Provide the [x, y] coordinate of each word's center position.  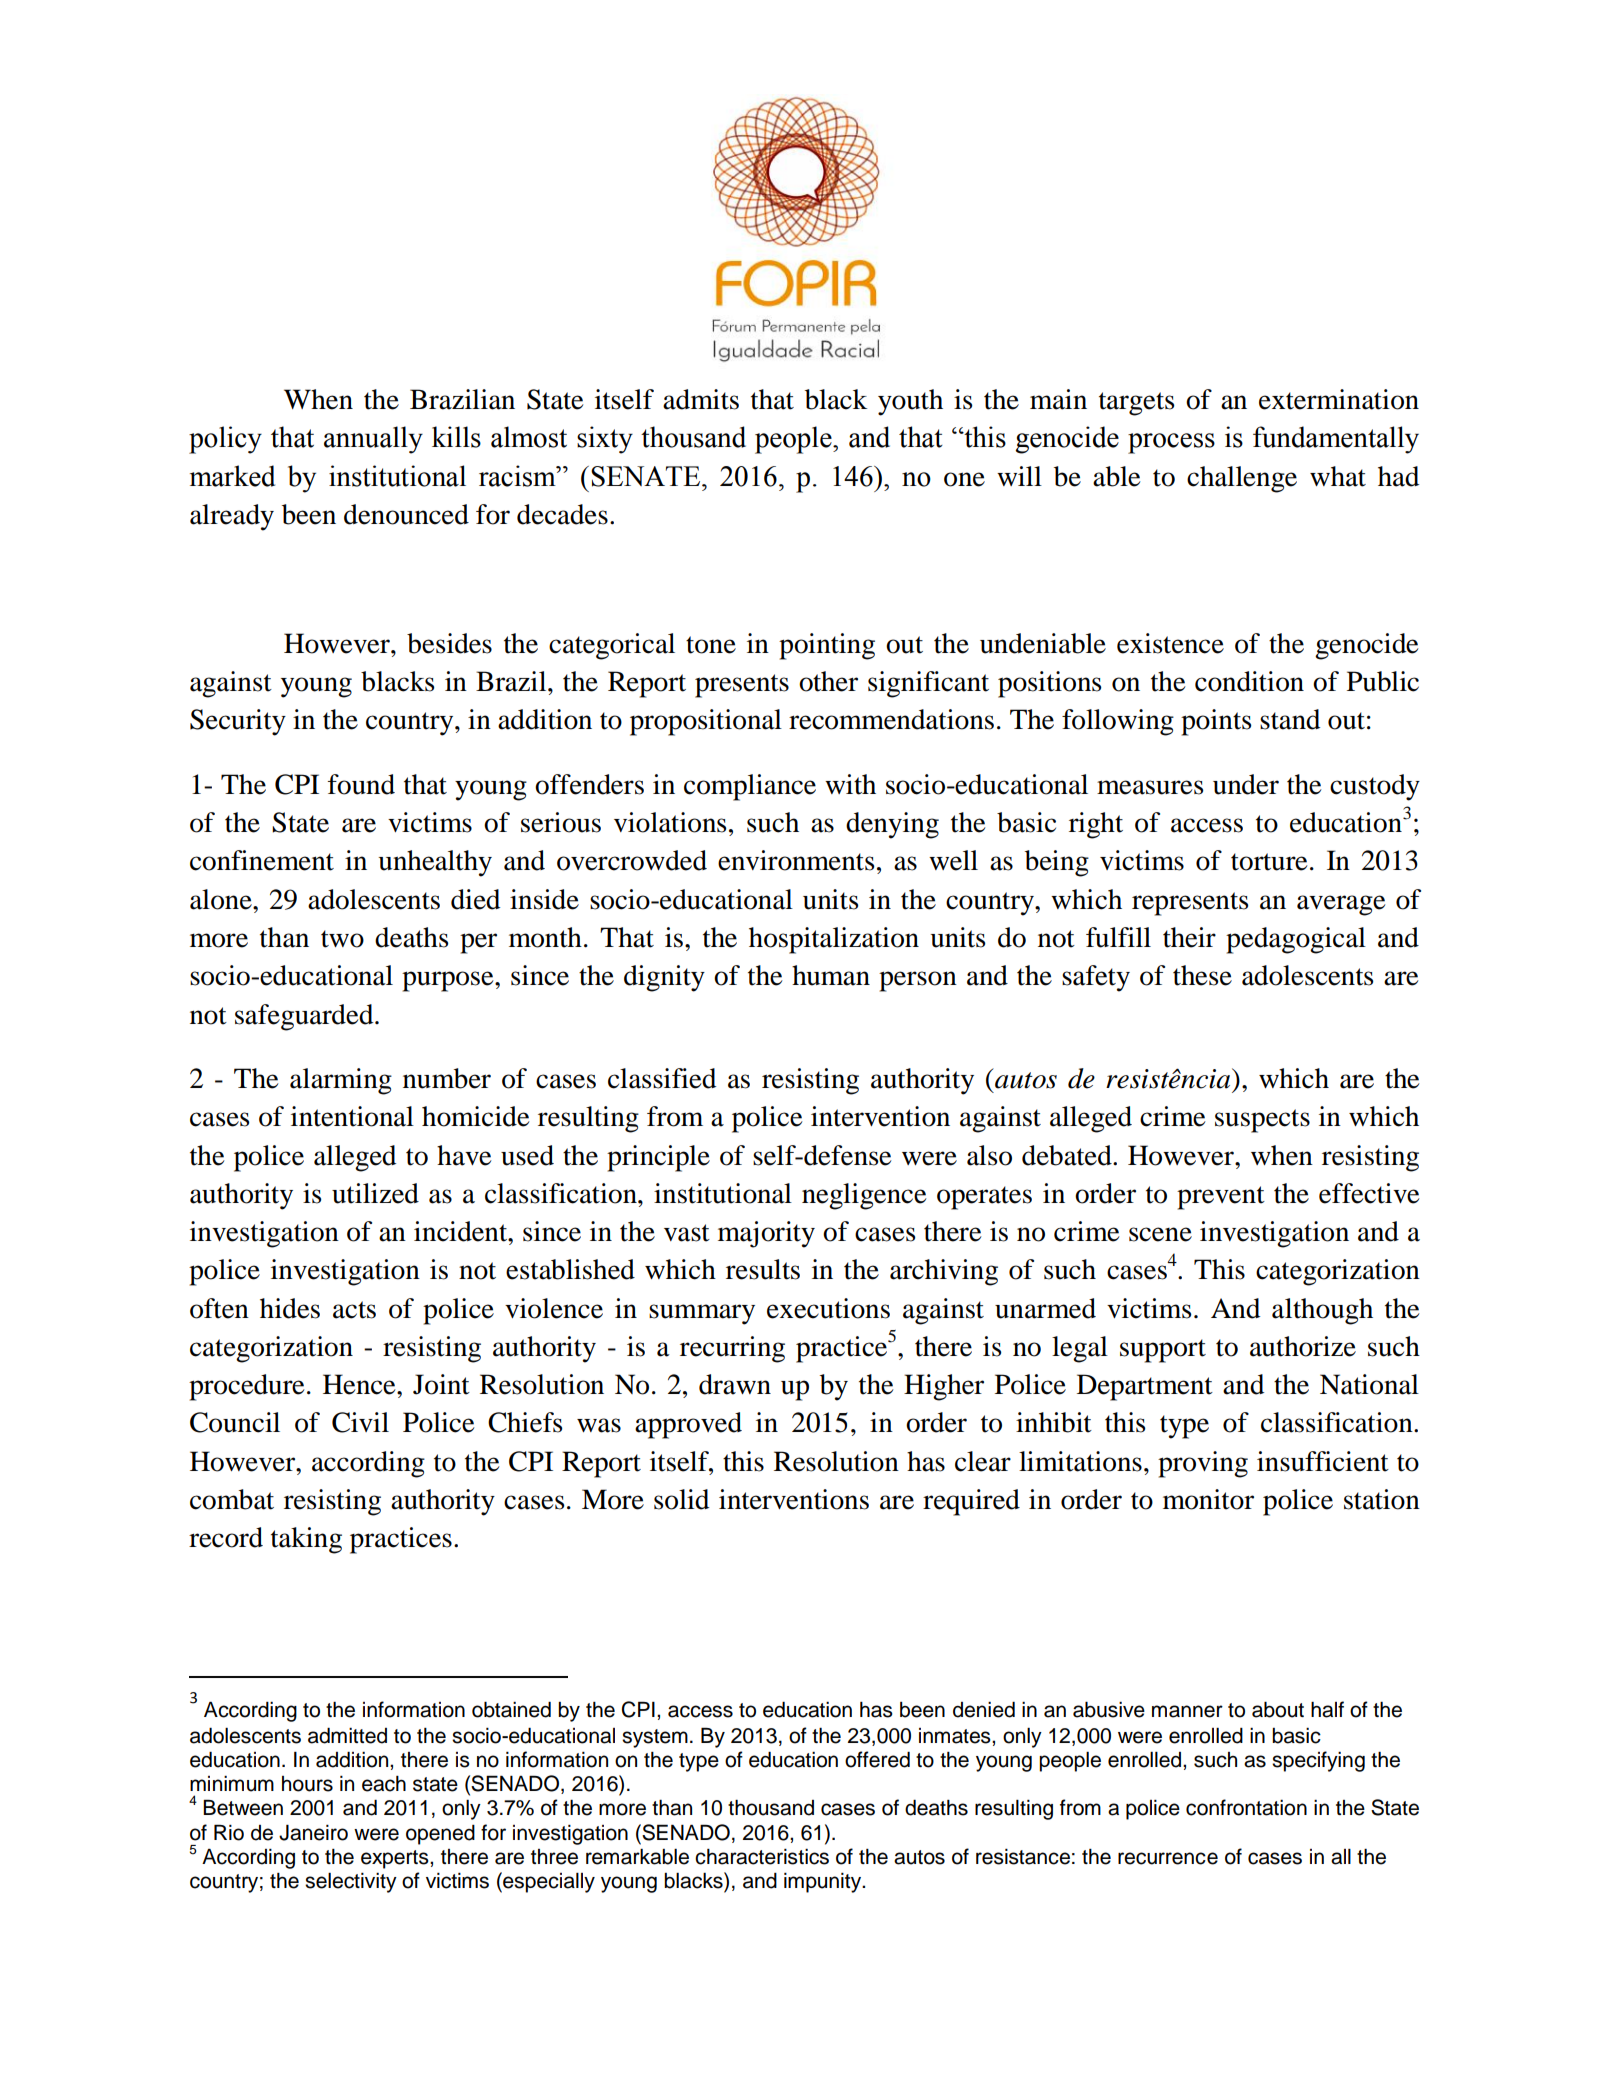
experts [396, 1859]
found [361, 784]
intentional [352, 1116]
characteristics [762, 1857]
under [1246, 784]
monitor [1208, 1499]
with [850, 784]
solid [681, 1499]
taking [306, 1540]
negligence [864, 1196]
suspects [1262, 1121]
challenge [1242, 479]
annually [373, 440]
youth [910, 402]
